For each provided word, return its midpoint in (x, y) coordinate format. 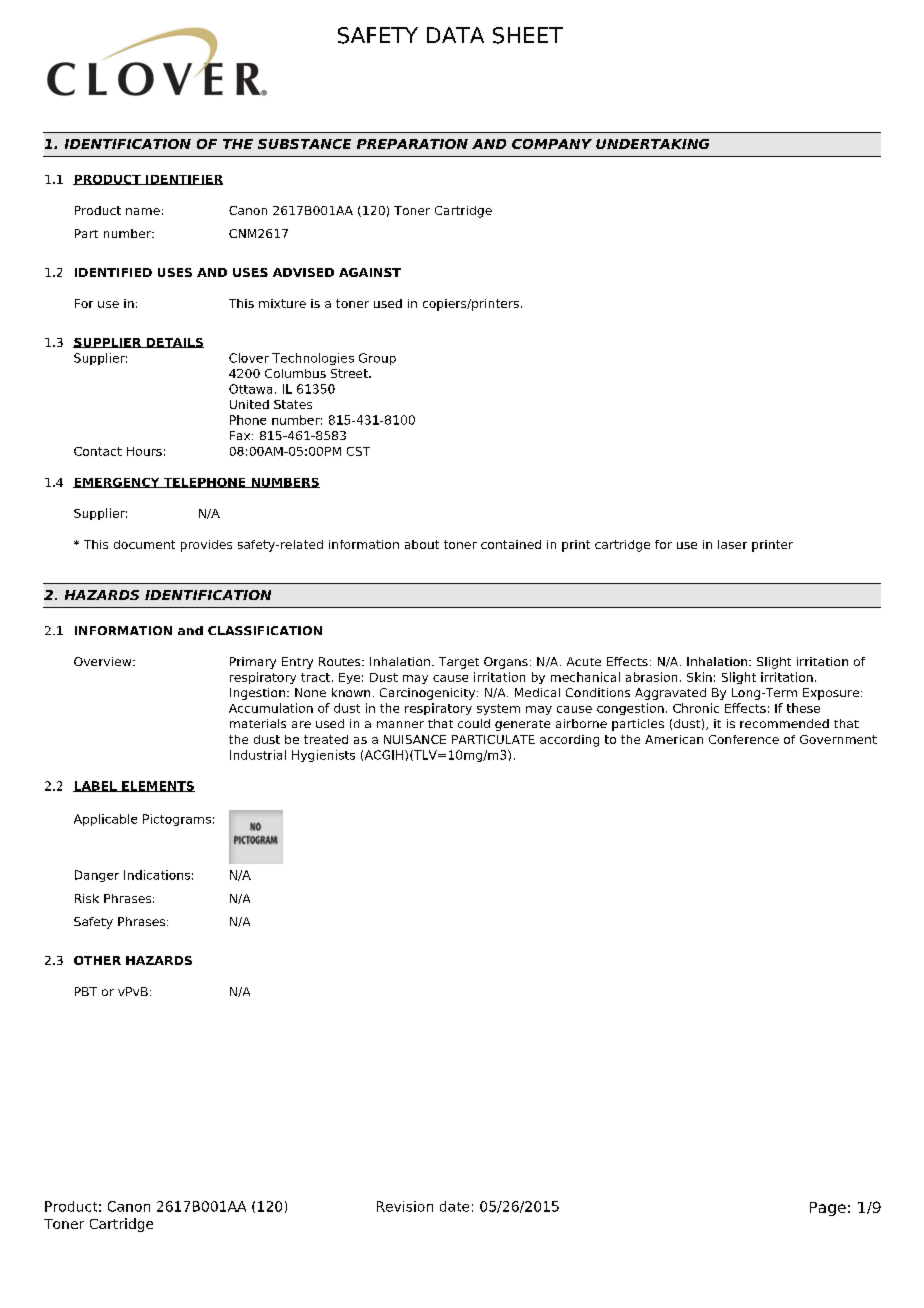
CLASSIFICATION (265, 630)
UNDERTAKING (652, 144)
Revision (405, 1206)
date (454, 1206)
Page (828, 1209)
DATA (455, 35)
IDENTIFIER (183, 180)
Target (459, 663)
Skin (699, 677)
